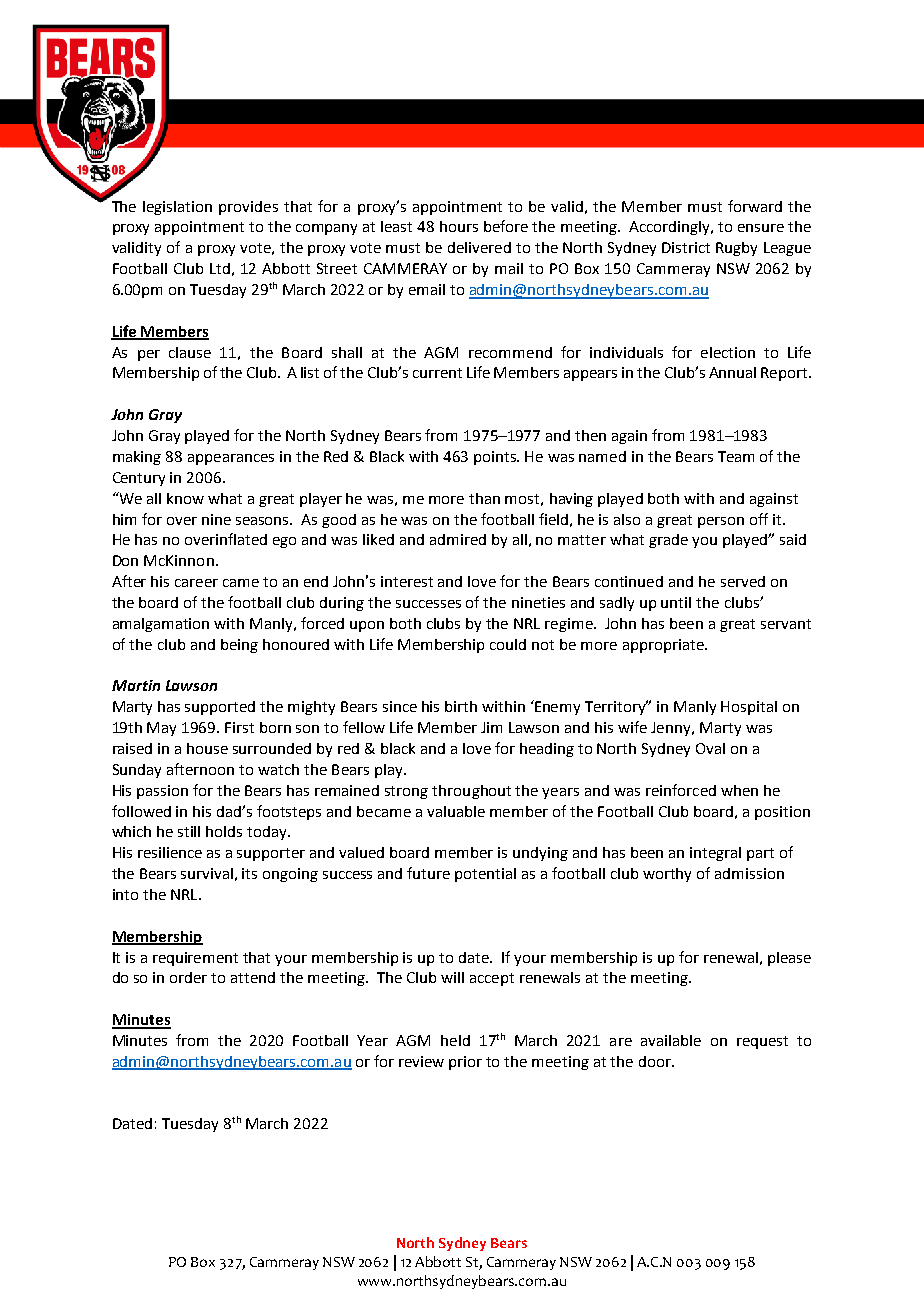  What do you see at coordinates (437, 373) in the image?
I see `current` at bounding box center [437, 373].
